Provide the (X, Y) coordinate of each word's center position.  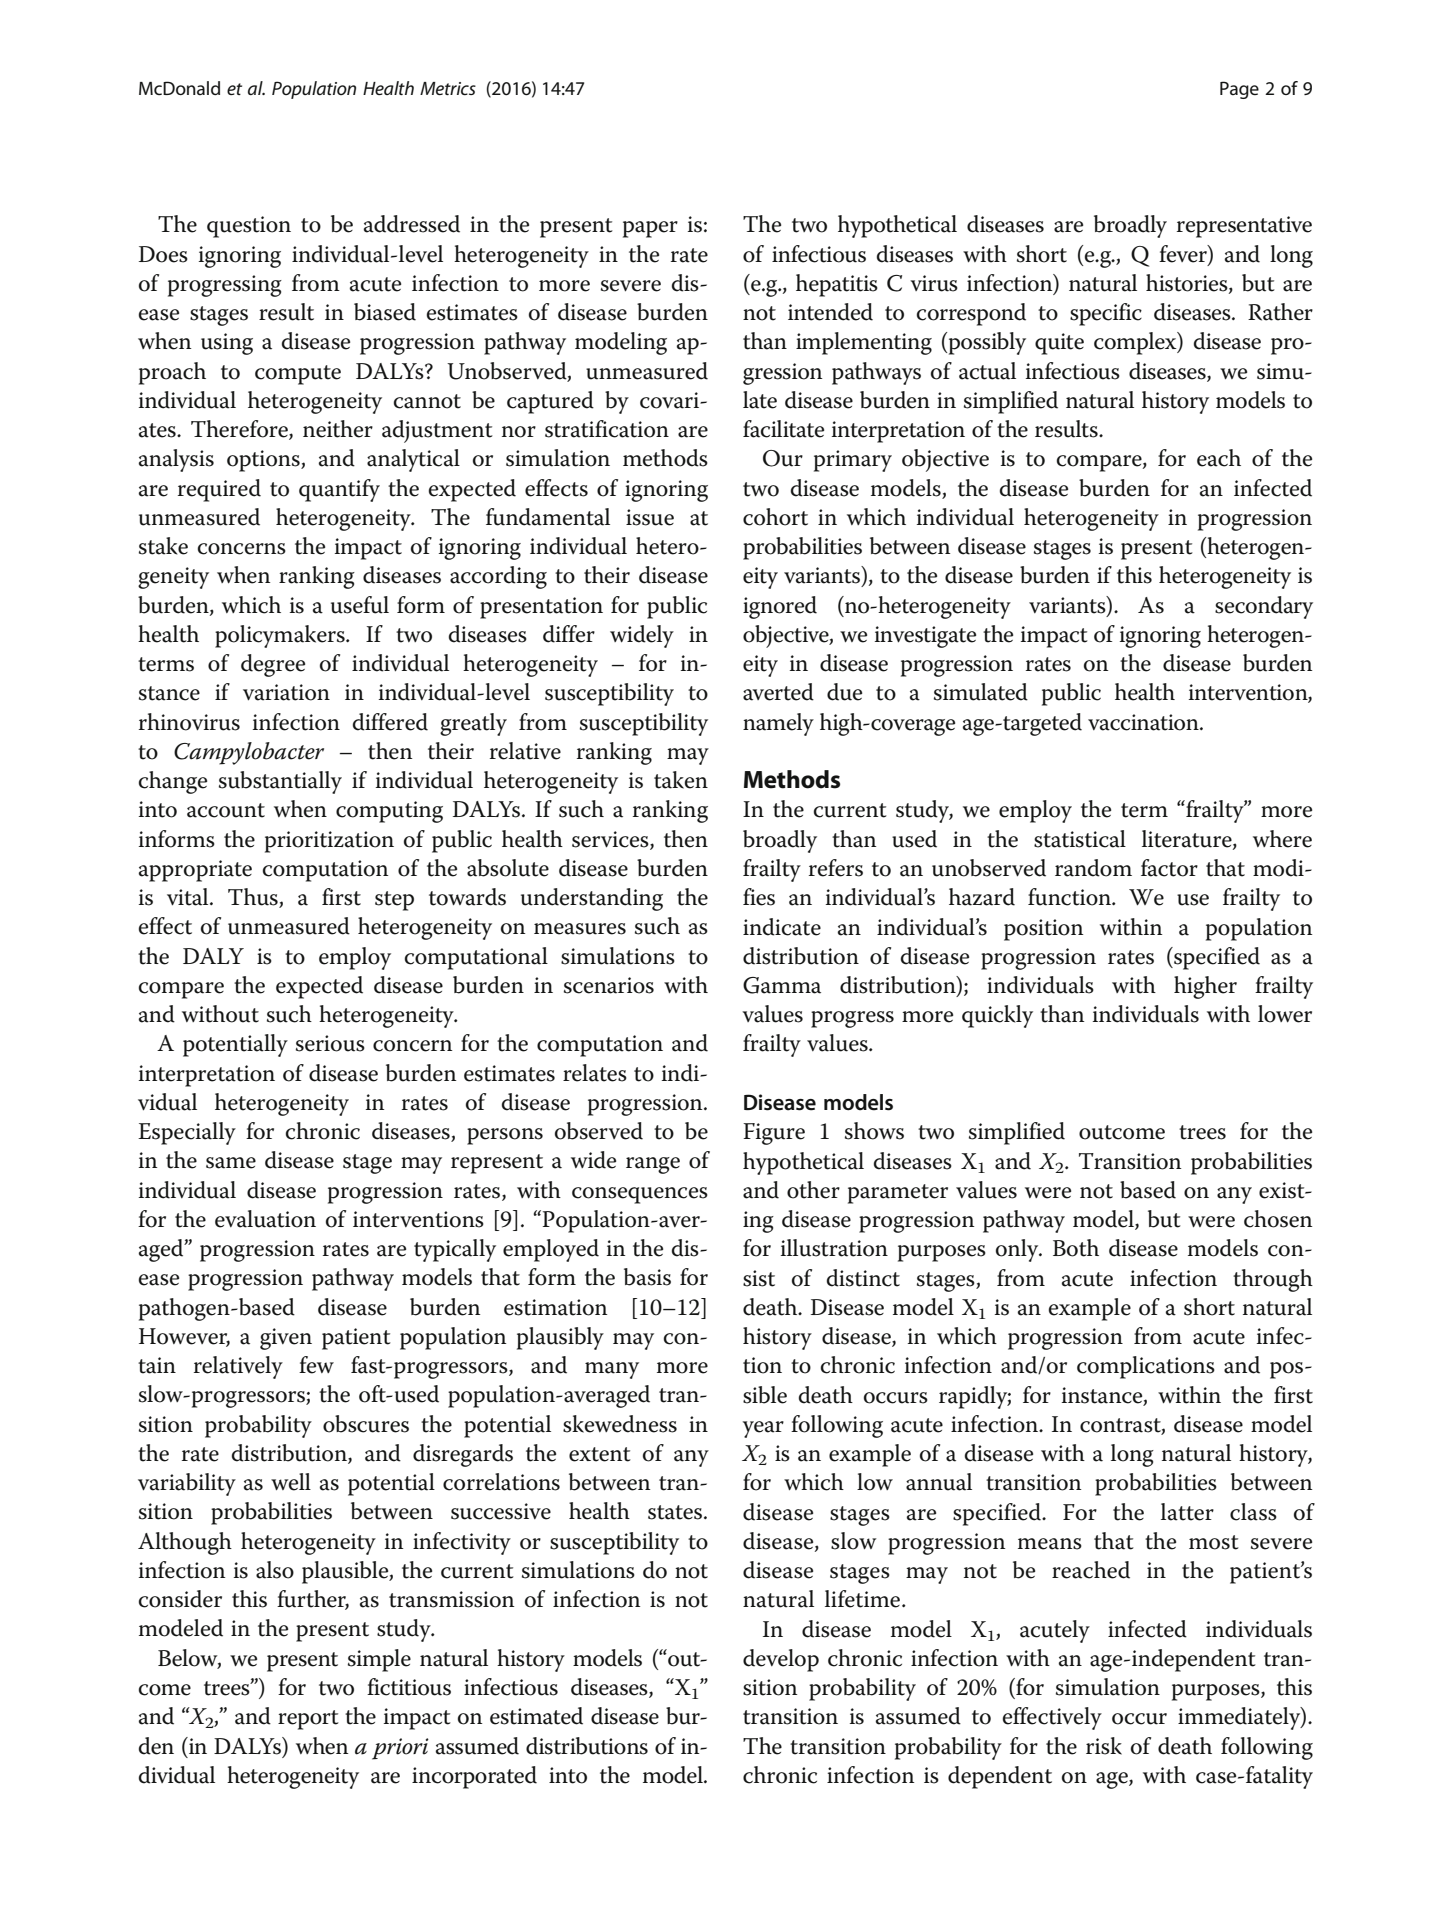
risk (1104, 1746)
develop (781, 1660)
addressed (412, 224)
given (286, 1339)
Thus (254, 898)
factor (1169, 868)
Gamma (782, 985)
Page (1239, 90)
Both (1076, 1248)
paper (650, 229)
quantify (339, 490)
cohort (775, 517)
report (308, 1720)
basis (647, 1277)
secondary (1264, 607)
